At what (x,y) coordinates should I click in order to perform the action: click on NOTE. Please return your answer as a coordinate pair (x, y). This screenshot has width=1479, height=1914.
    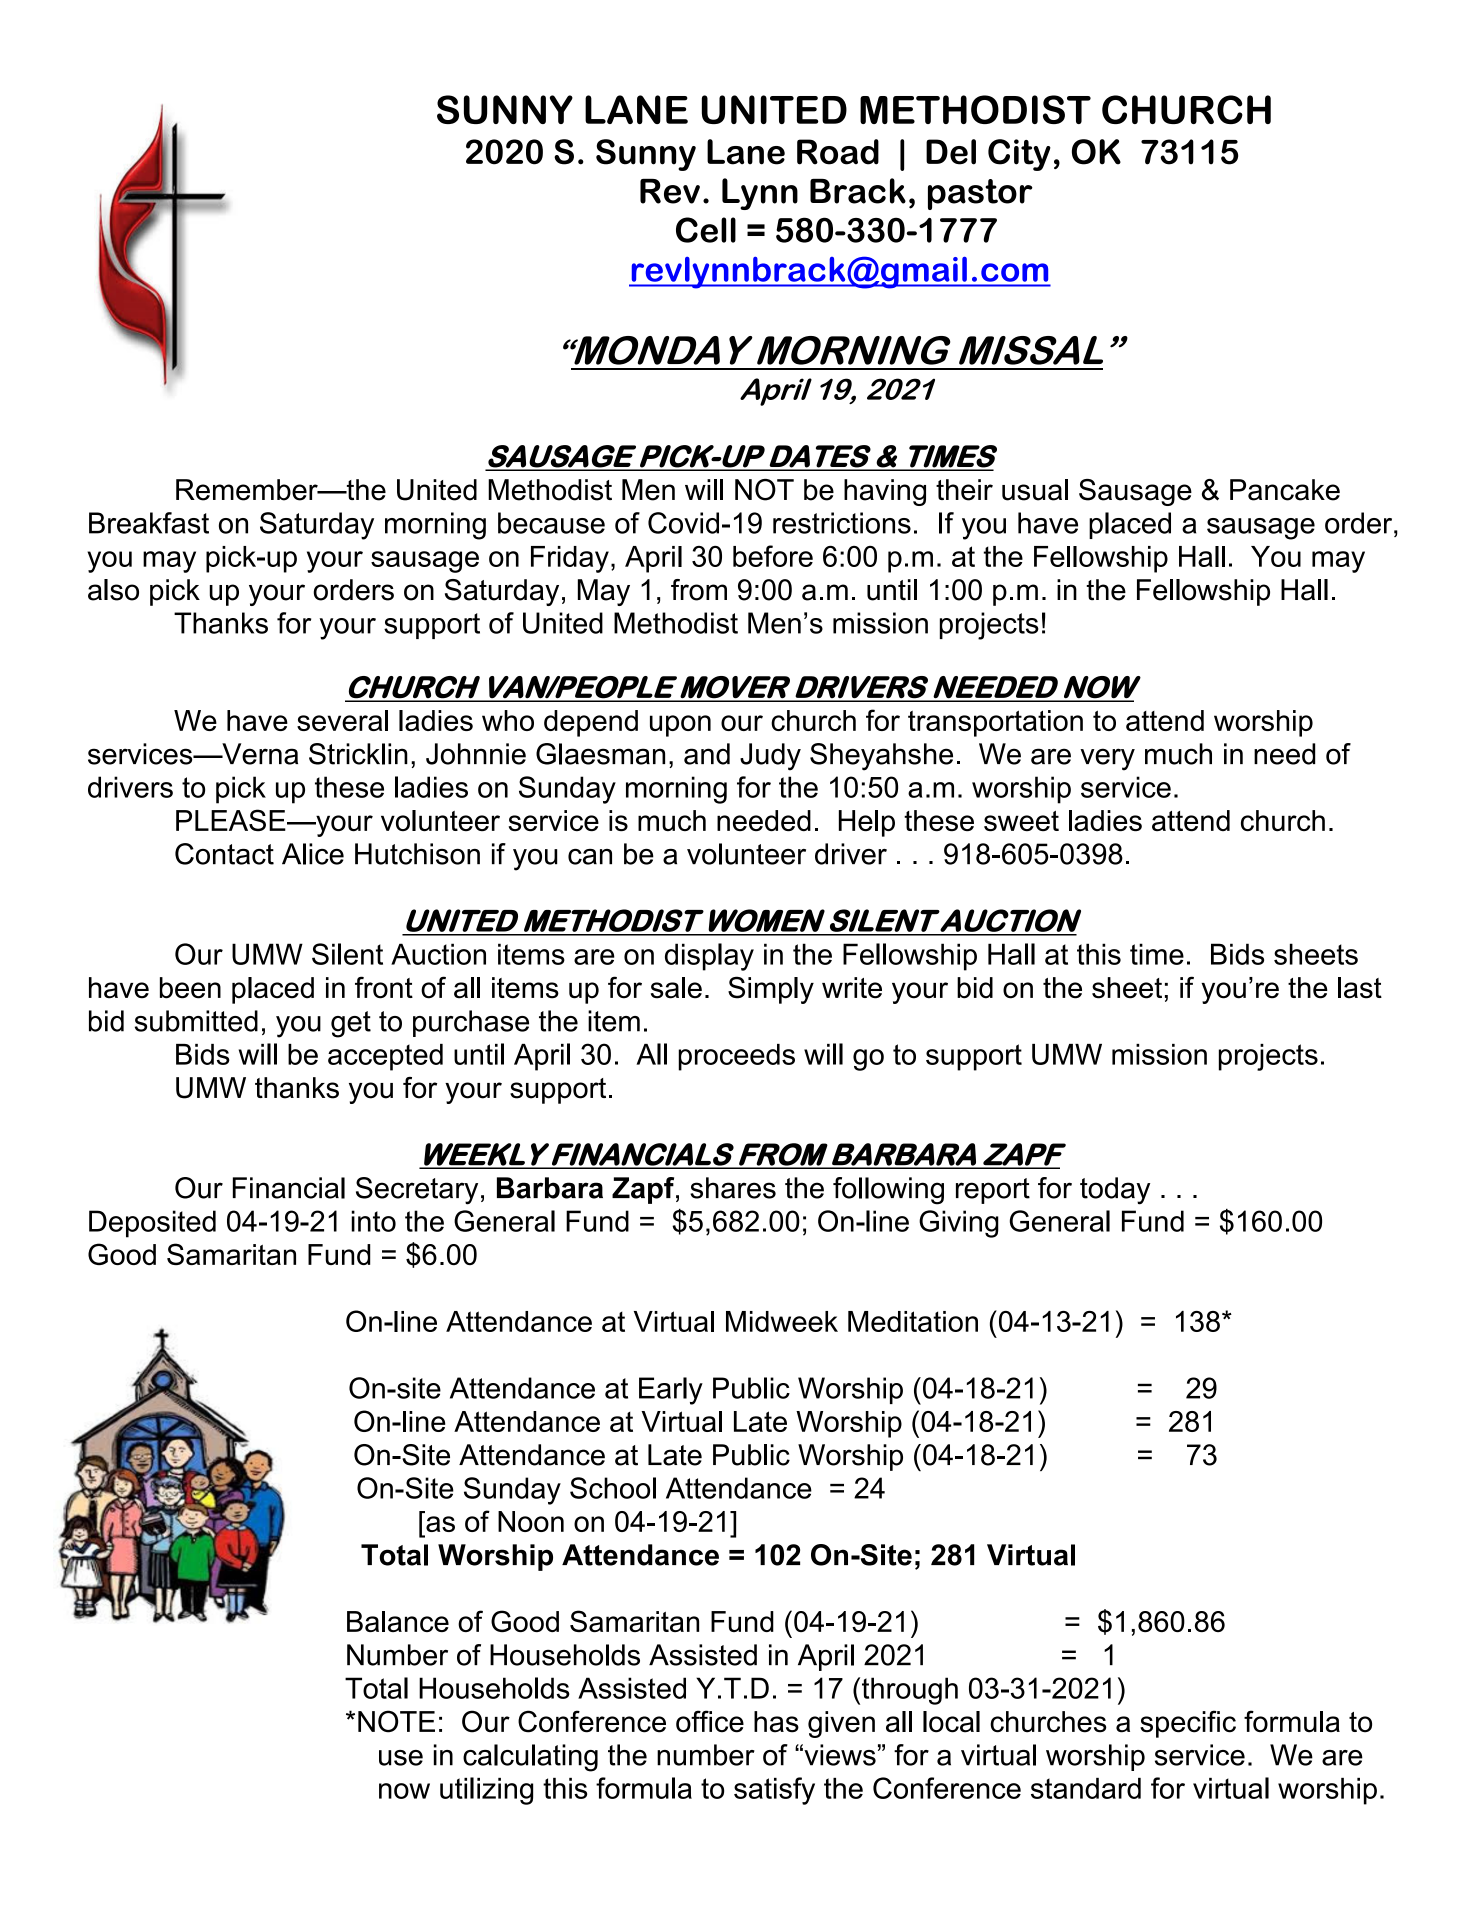
    Looking at the image, I should click on (396, 1721).
